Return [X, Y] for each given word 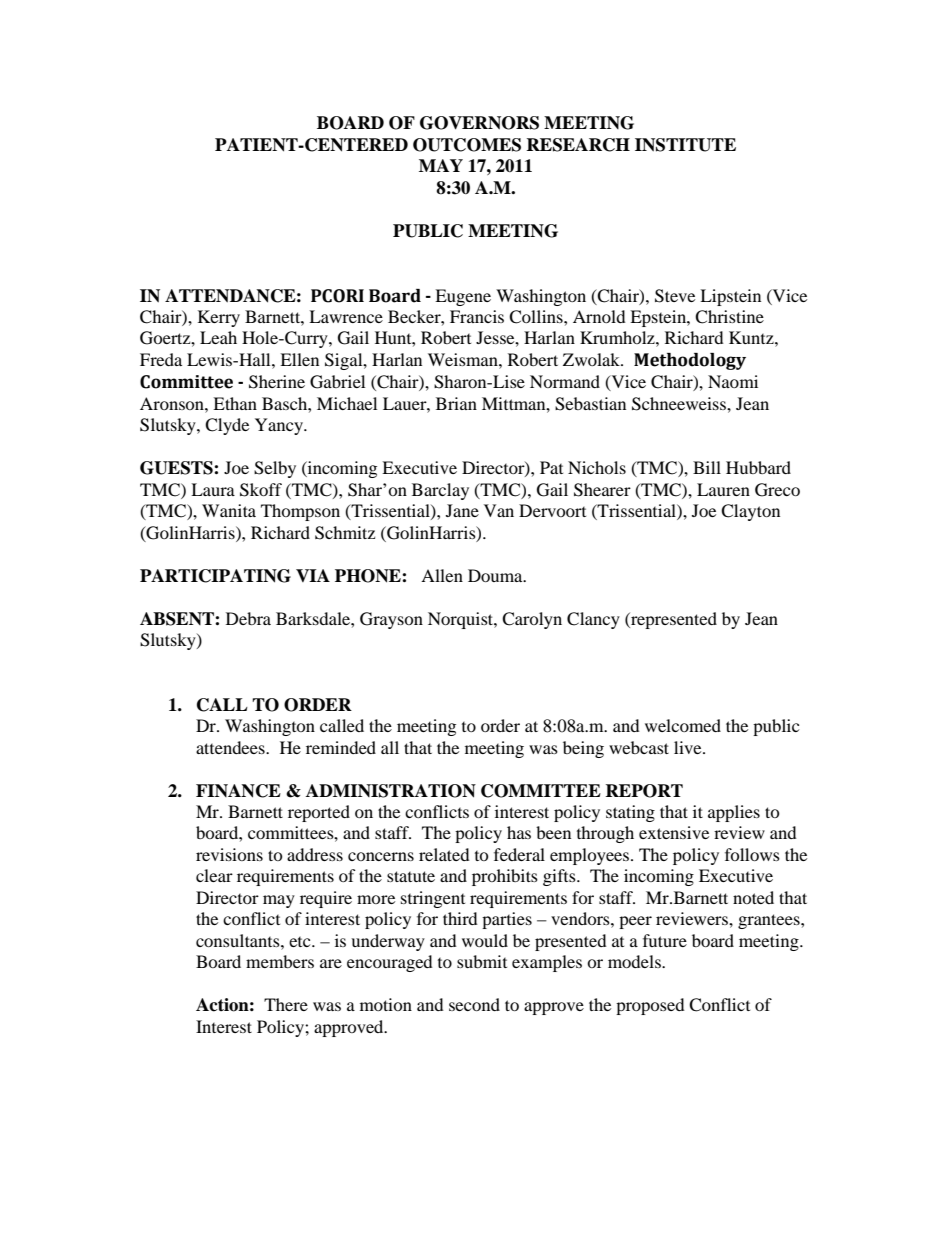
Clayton [750, 512]
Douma [496, 575]
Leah [218, 337]
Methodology [690, 361]
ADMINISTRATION [391, 791]
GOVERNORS [479, 123]
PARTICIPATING [215, 576]
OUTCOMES [467, 145]
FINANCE [238, 791]
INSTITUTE [685, 145]
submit [482, 961]
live [689, 747]
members [280, 961]
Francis [477, 316]
